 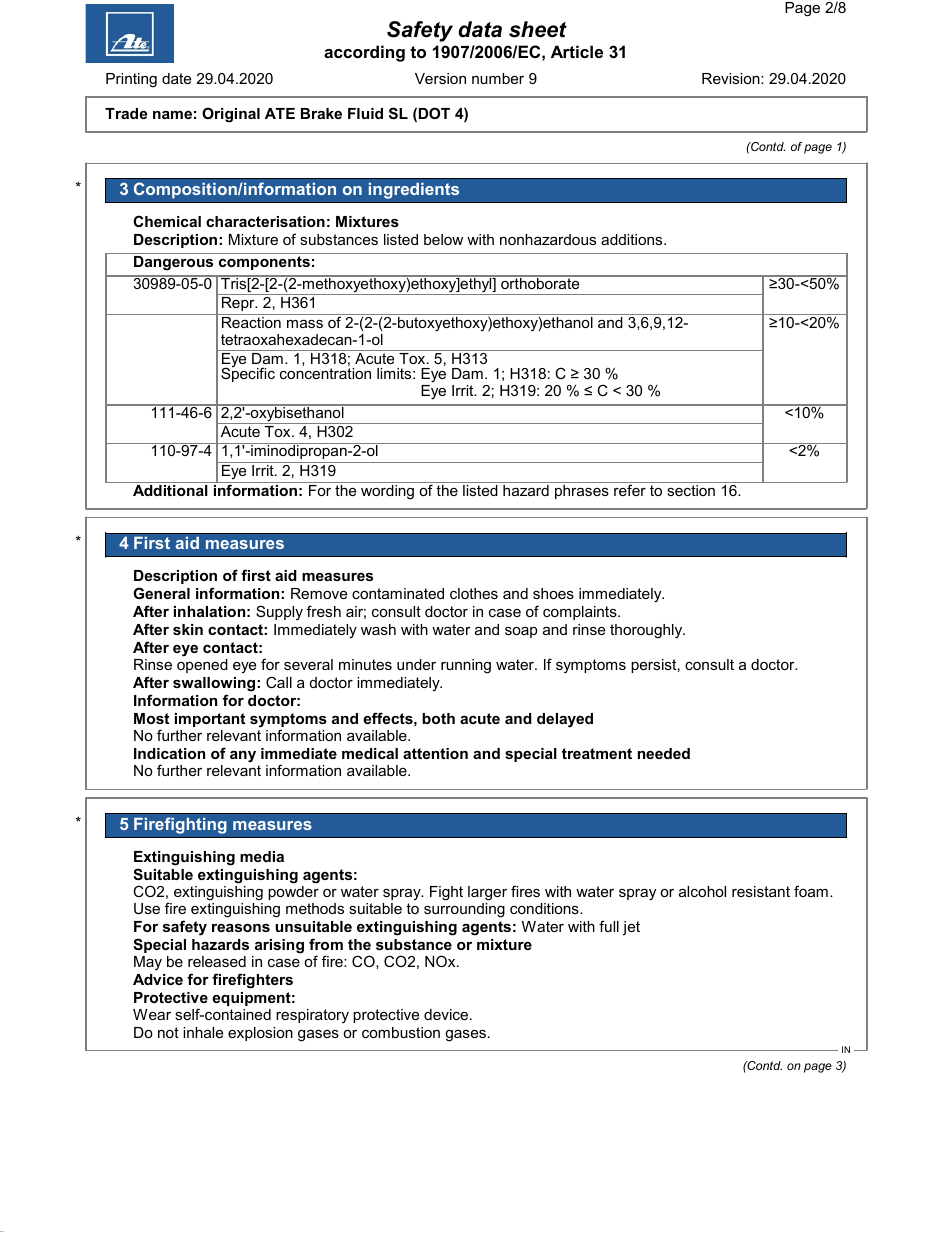 What do you see at coordinates (633, 239) in the page?
I see `additions` at bounding box center [633, 239].
